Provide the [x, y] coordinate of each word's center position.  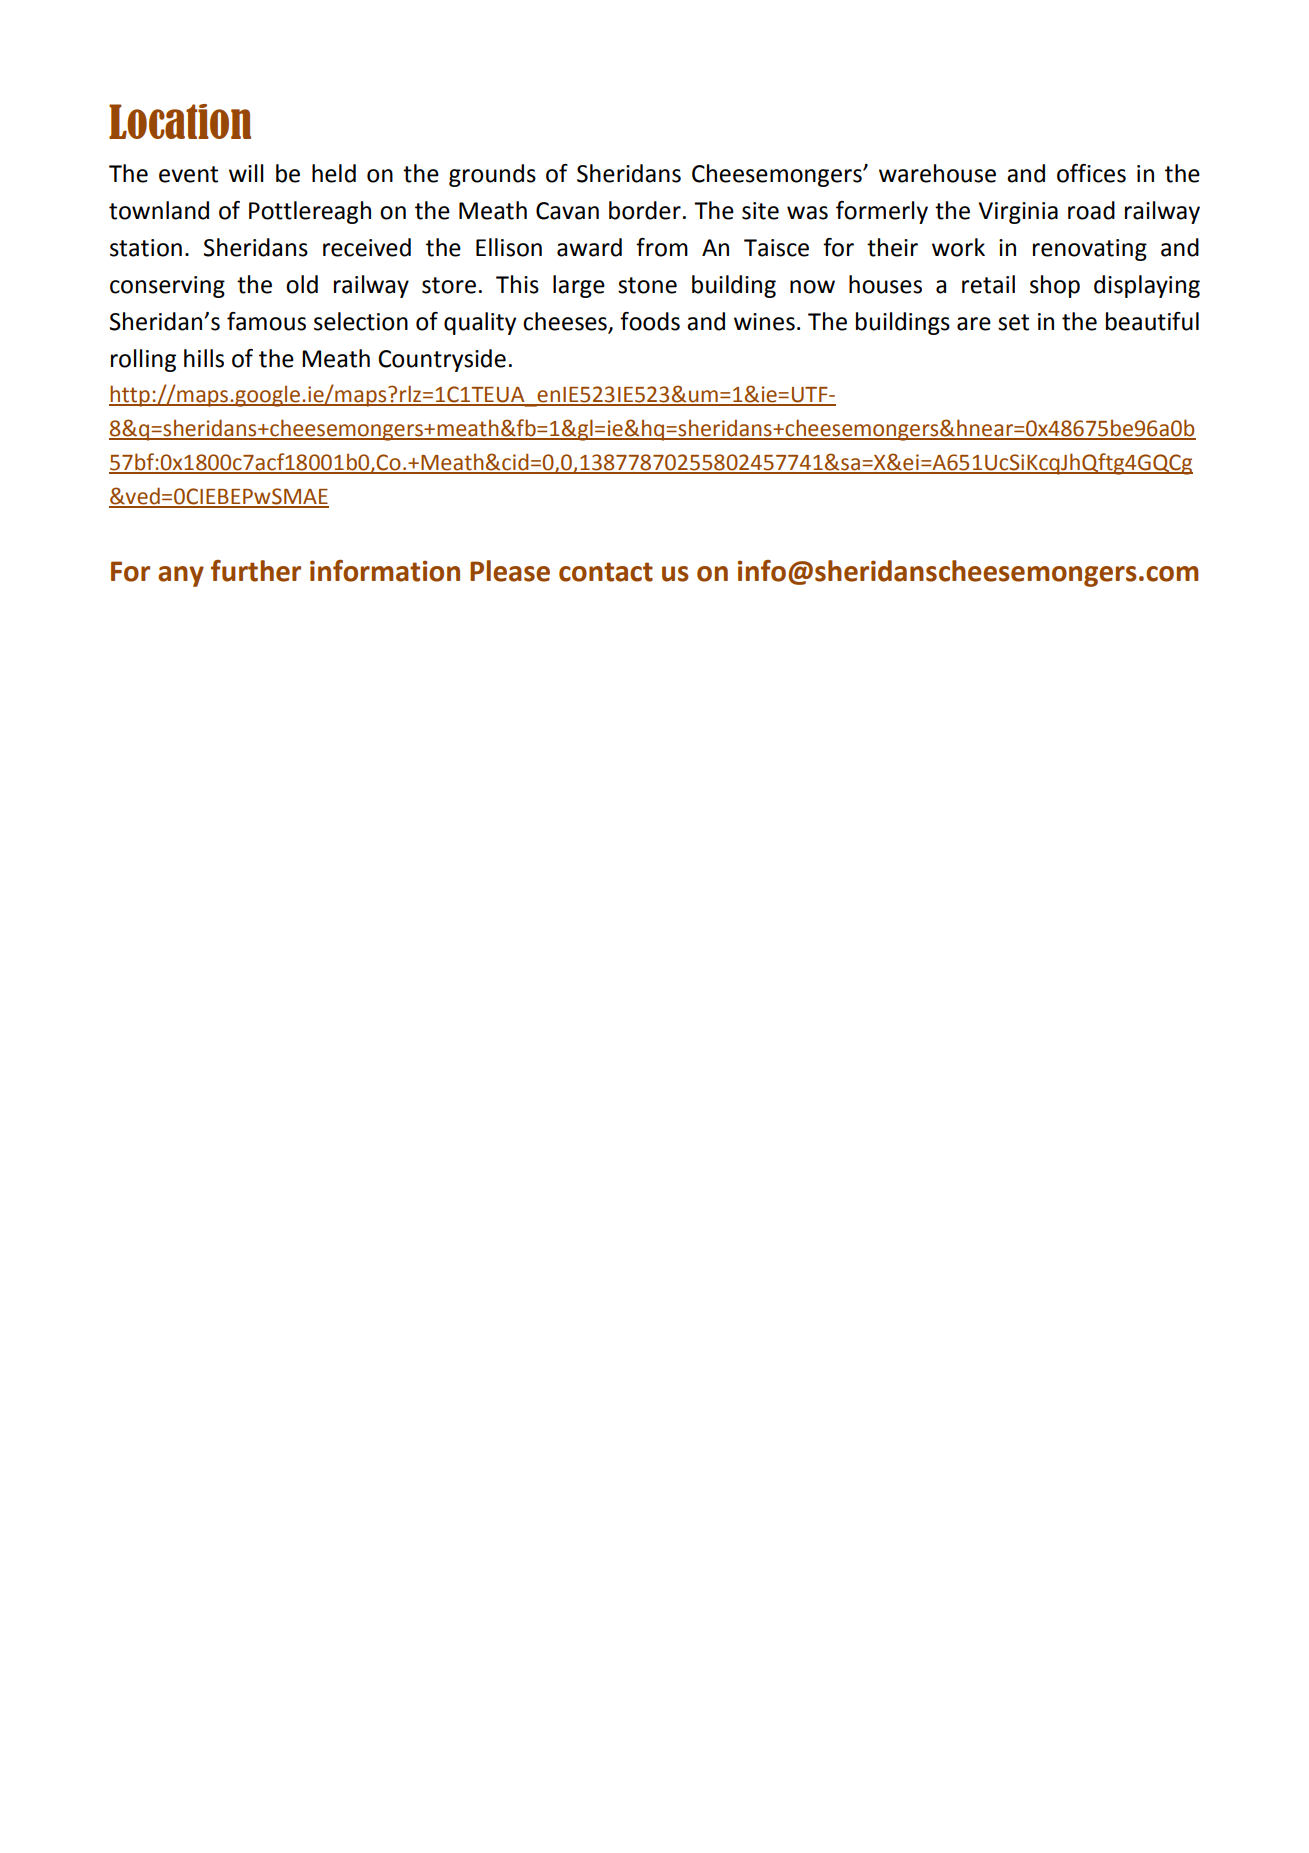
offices [1091, 173]
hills [204, 358]
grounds [492, 175]
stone [647, 285]
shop [1055, 286]
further [256, 571]
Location [180, 121]
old [302, 284]
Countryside [442, 360]
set [1013, 322]
